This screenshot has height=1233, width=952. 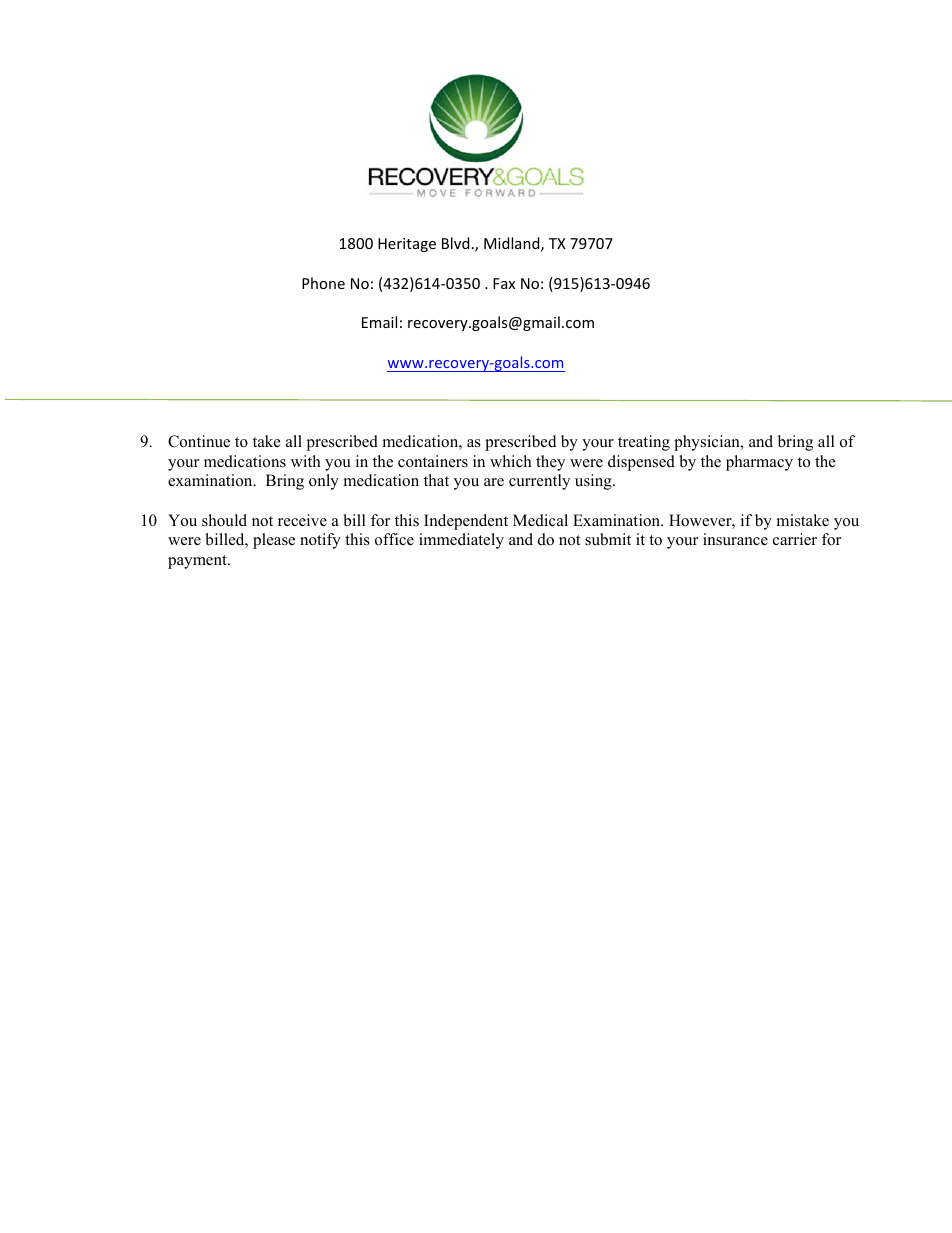 I want to click on only, so click(x=324, y=482).
